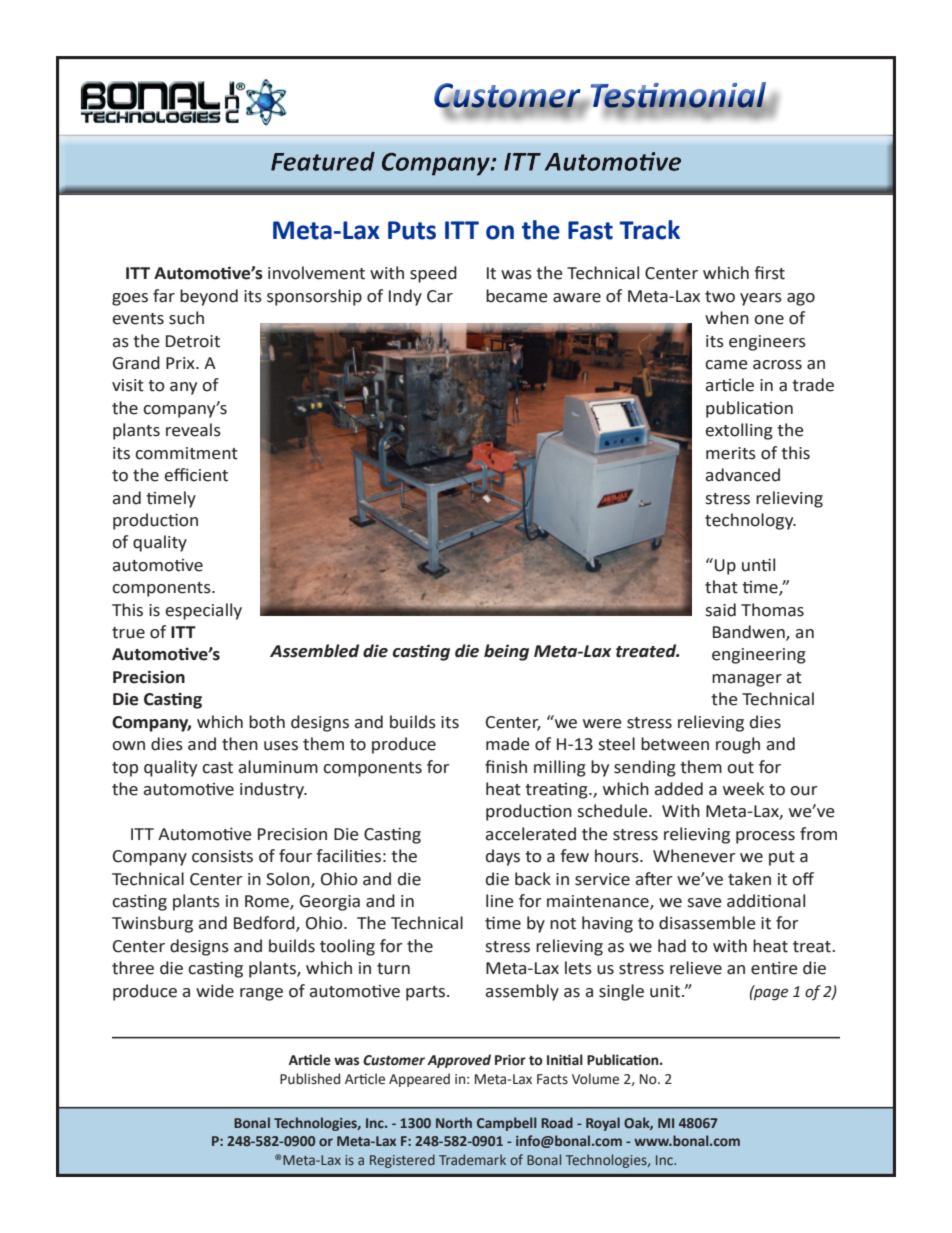  Describe the element at coordinates (265, 924) in the screenshot. I see `Bedford` at that location.
